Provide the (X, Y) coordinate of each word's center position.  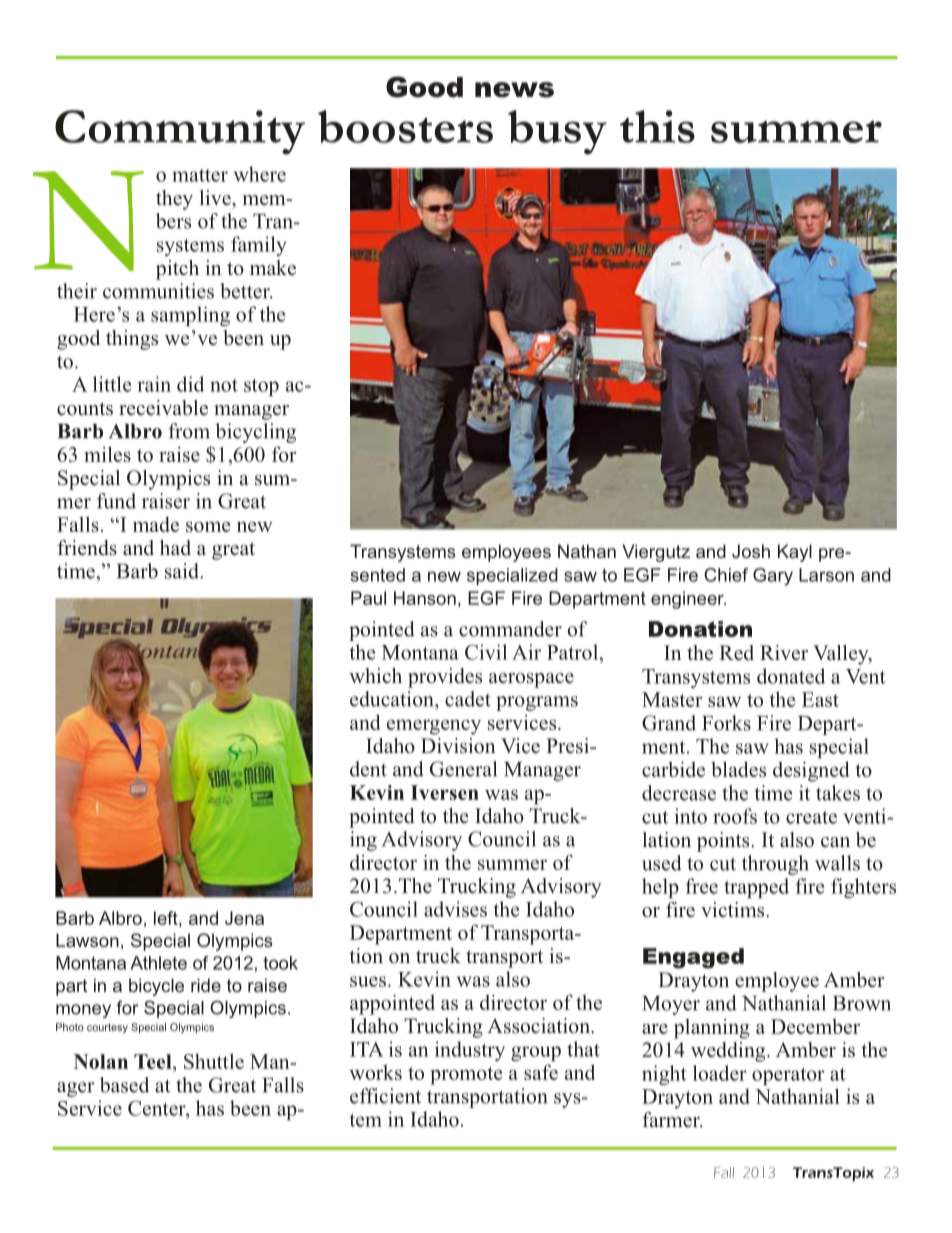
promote (466, 1076)
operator (788, 1076)
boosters (405, 126)
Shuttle (214, 1061)
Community (180, 132)
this (657, 126)
